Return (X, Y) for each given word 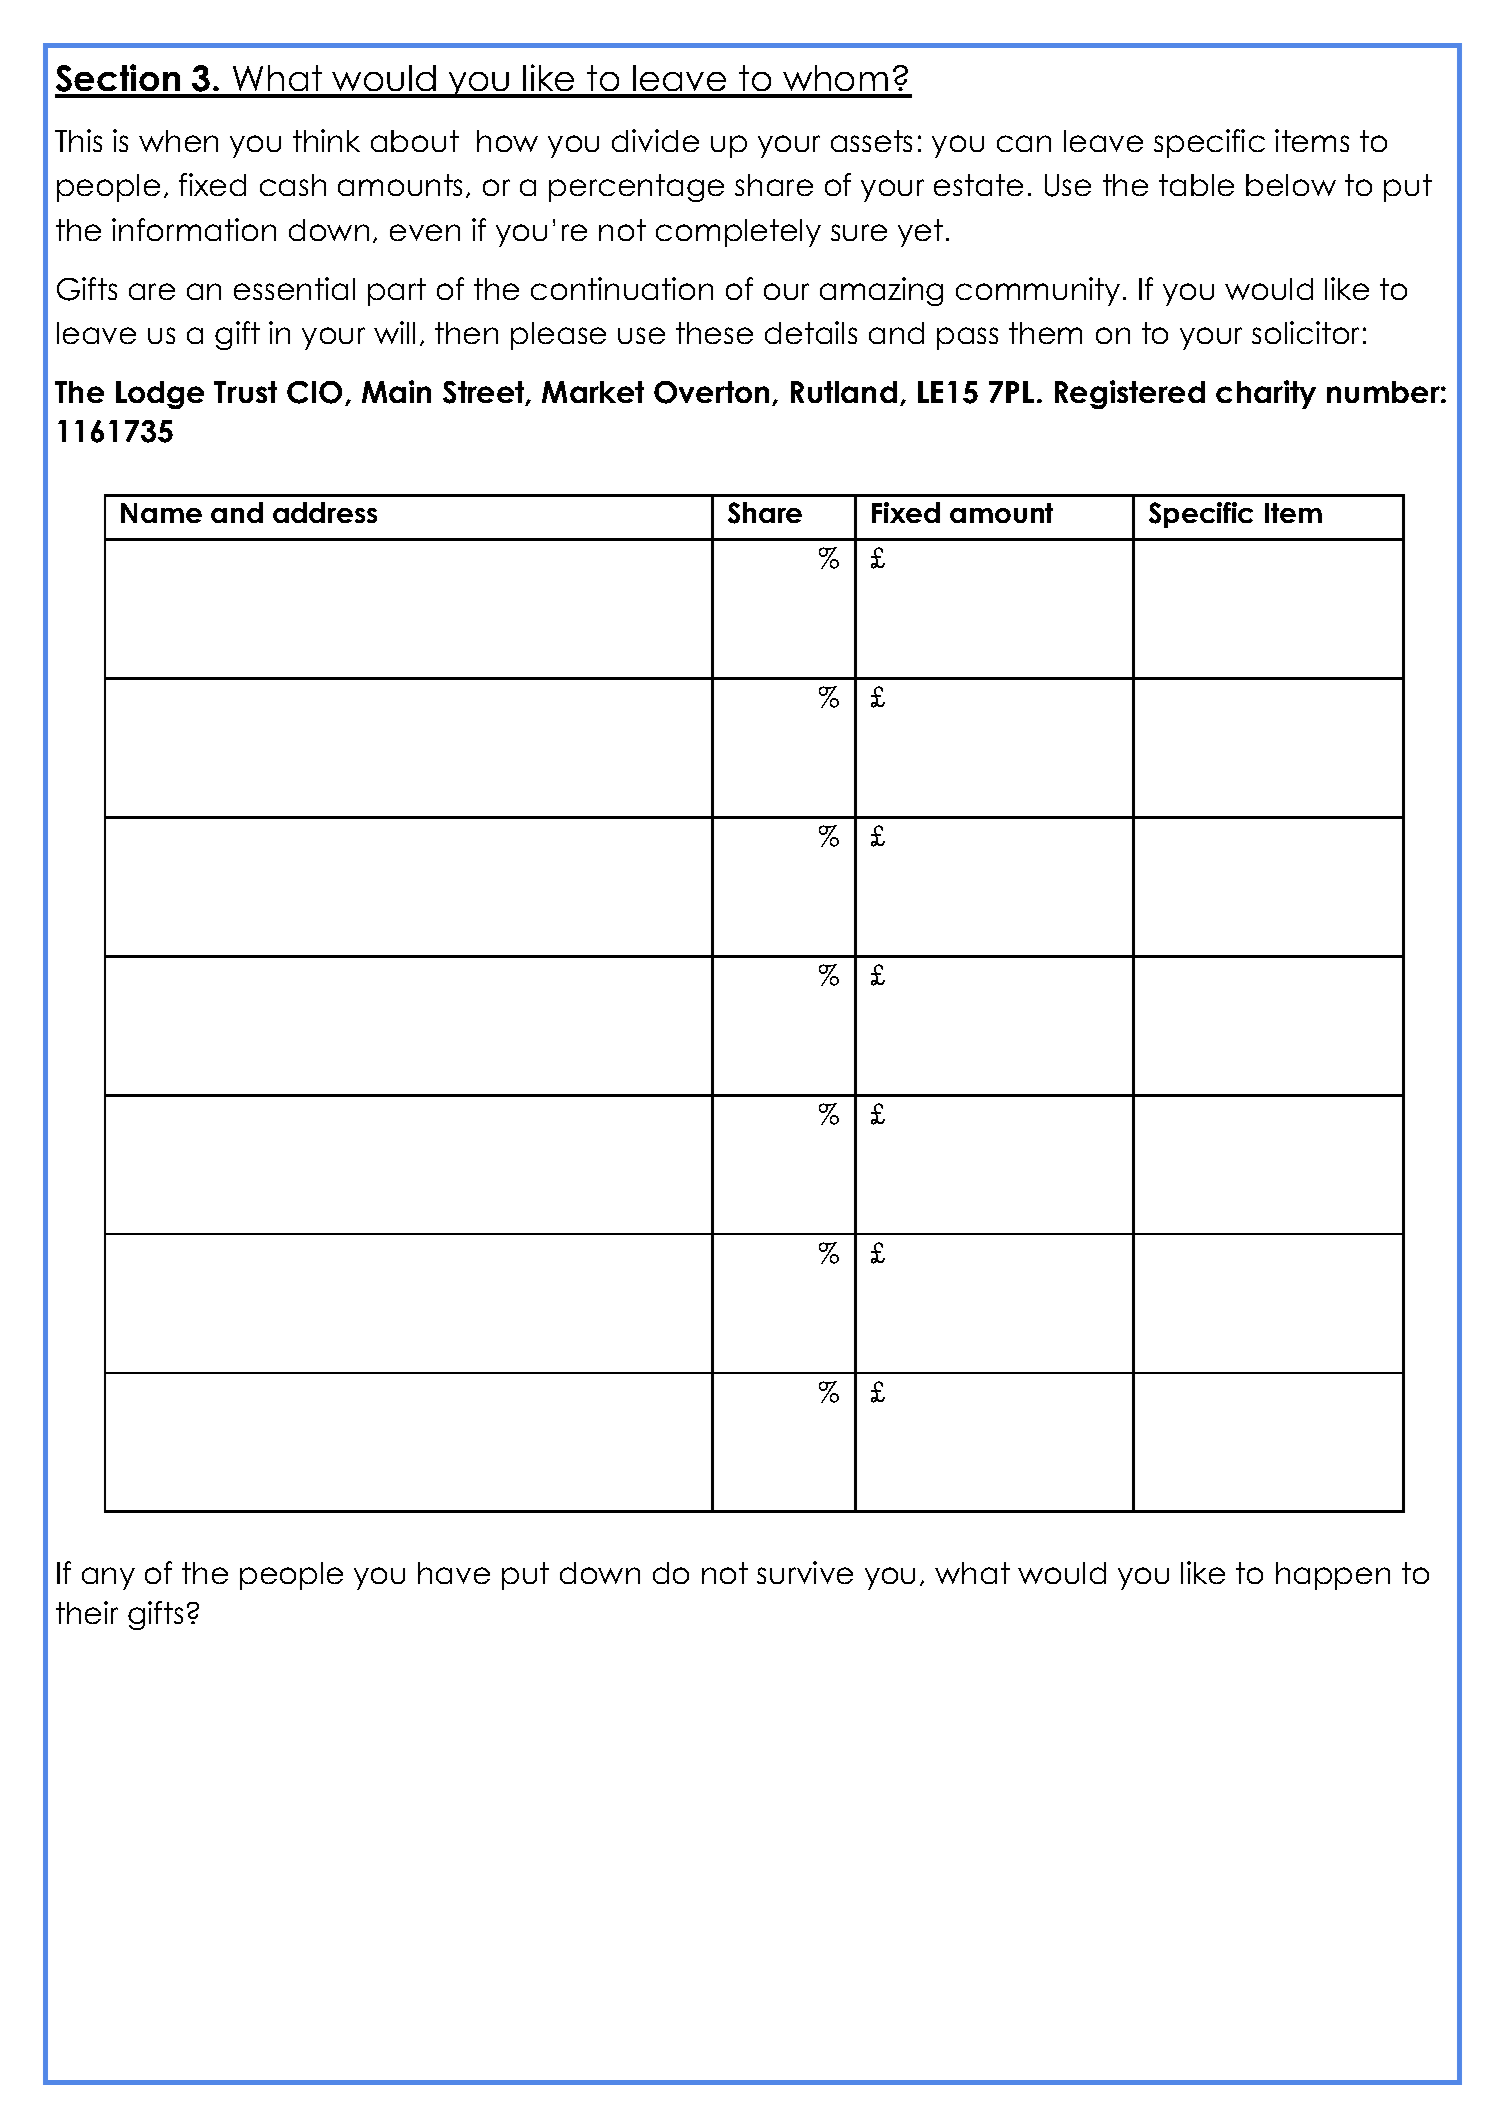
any (108, 1578)
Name (161, 513)
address (325, 512)
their (87, 1612)
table (1196, 185)
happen (1333, 1576)
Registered (1130, 394)
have (454, 1573)
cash (293, 185)
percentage (636, 188)
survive (805, 1572)
